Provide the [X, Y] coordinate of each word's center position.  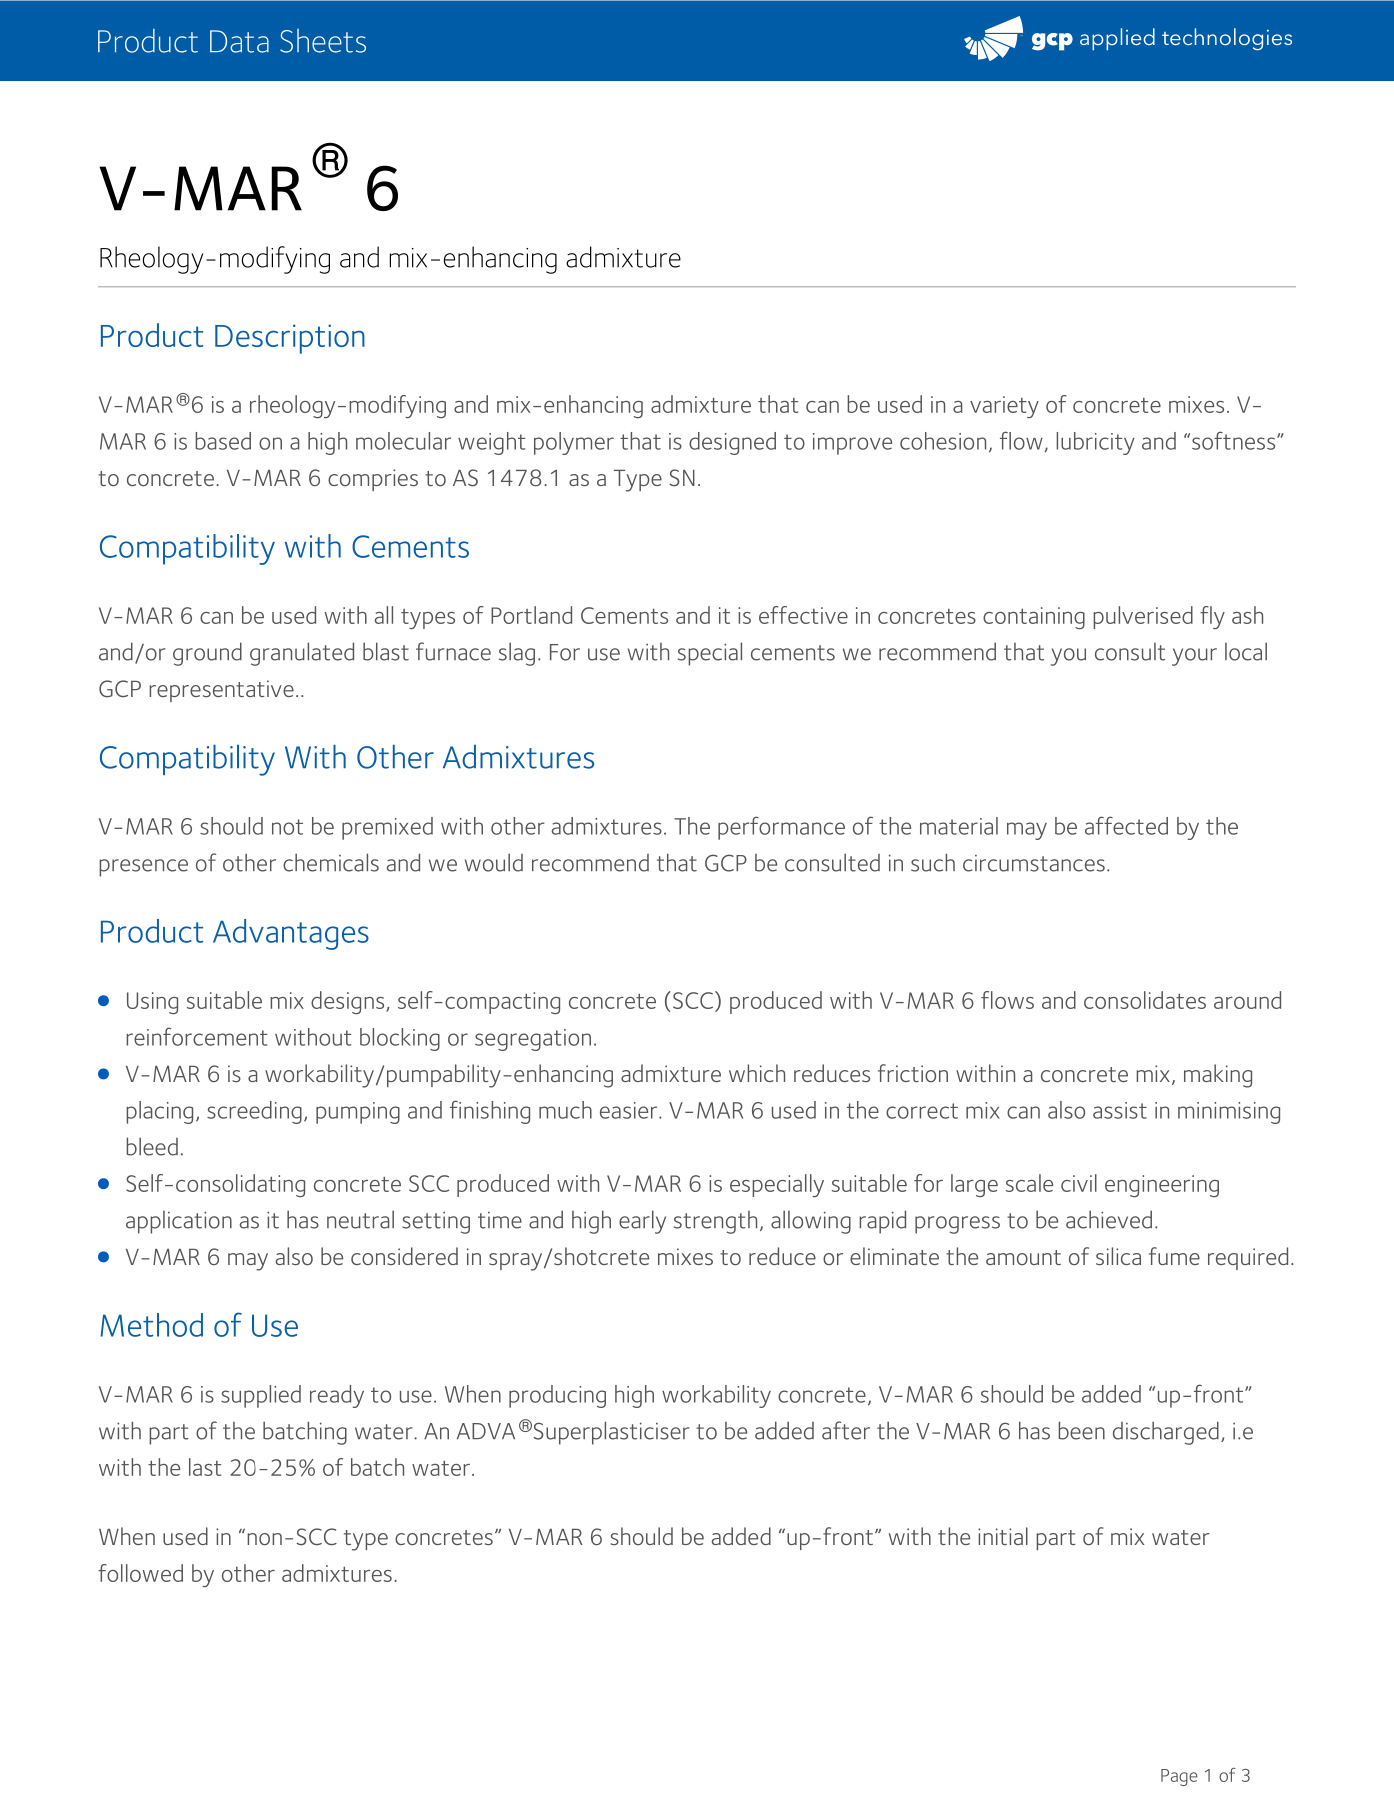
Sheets [323, 41]
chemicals [331, 862]
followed [140, 1573]
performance [781, 828]
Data [239, 41]
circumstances [1034, 863]
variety [1004, 407]
